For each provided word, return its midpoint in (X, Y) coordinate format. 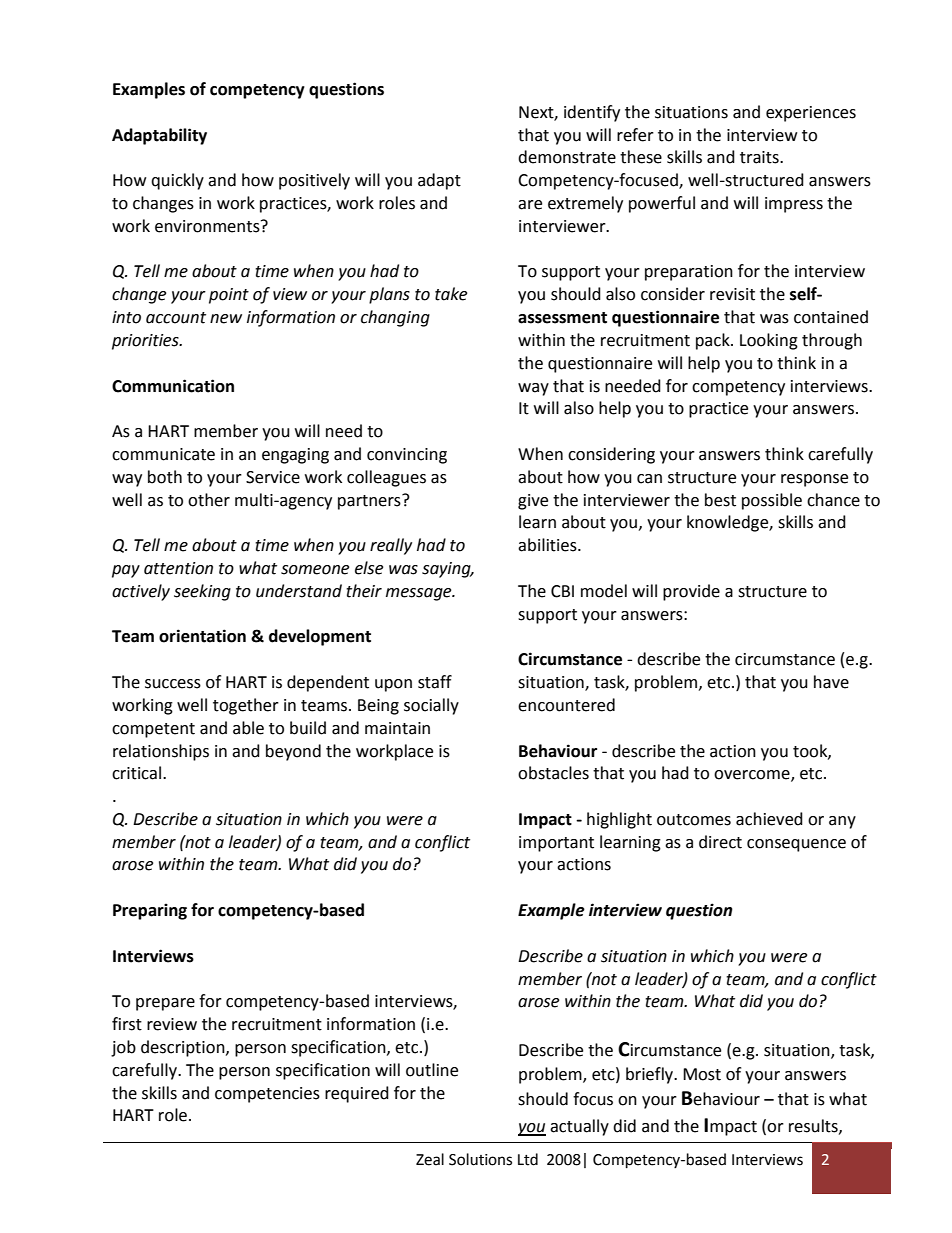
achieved (769, 819)
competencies (267, 1095)
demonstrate (567, 157)
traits (760, 157)
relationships (161, 752)
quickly (177, 181)
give (533, 502)
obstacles (553, 773)
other (209, 500)
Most (702, 1074)
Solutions (480, 1159)
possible (772, 501)
